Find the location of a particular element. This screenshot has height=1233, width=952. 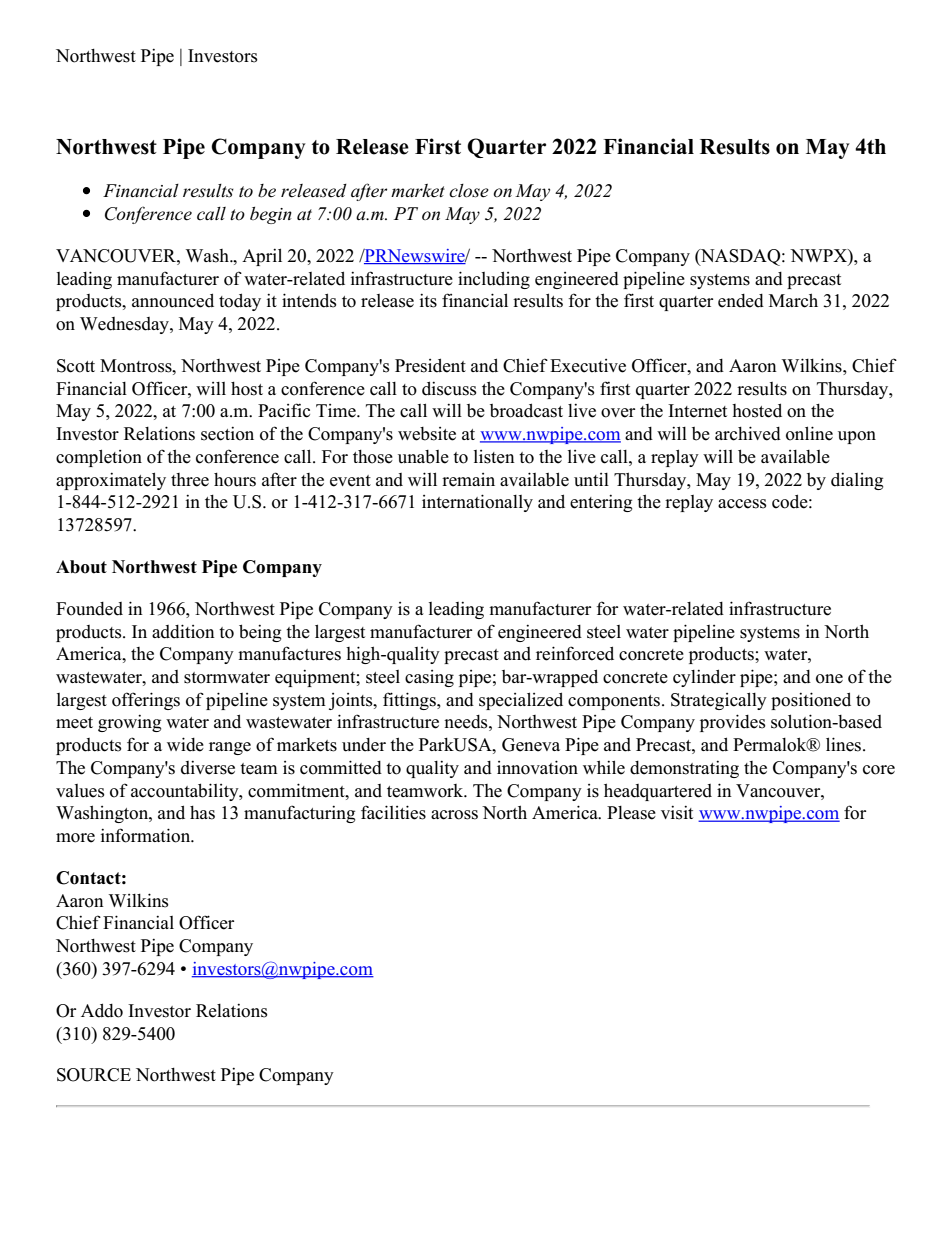

SOURCE is located at coordinates (94, 1075).
